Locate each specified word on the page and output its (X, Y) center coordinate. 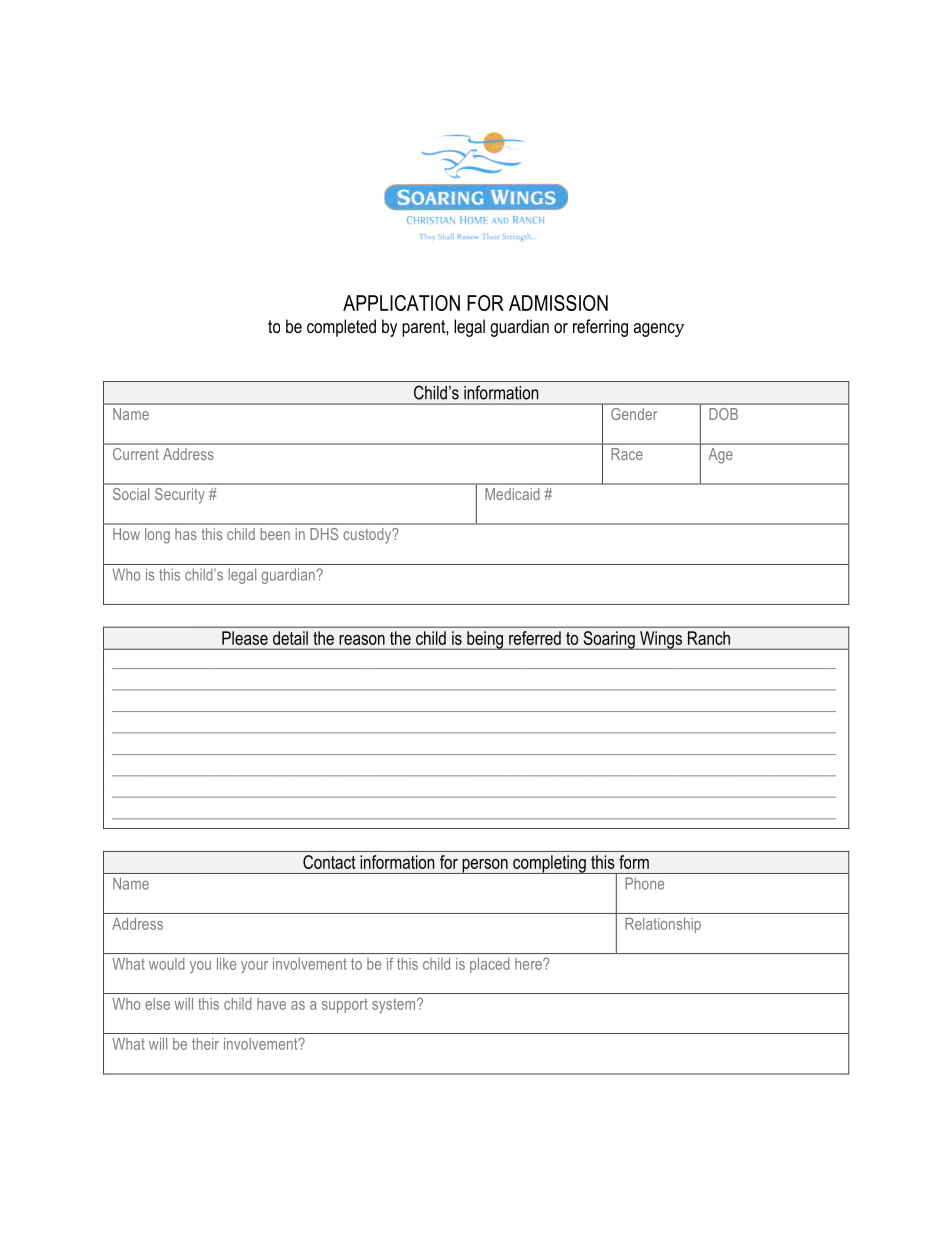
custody (368, 536)
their (205, 1044)
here (529, 964)
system (395, 1006)
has (186, 534)
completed (341, 328)
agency (659, 330)
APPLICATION (401, 303)
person (485, 866)
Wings (661, 640)
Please (245, 638)
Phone (644, 883)
